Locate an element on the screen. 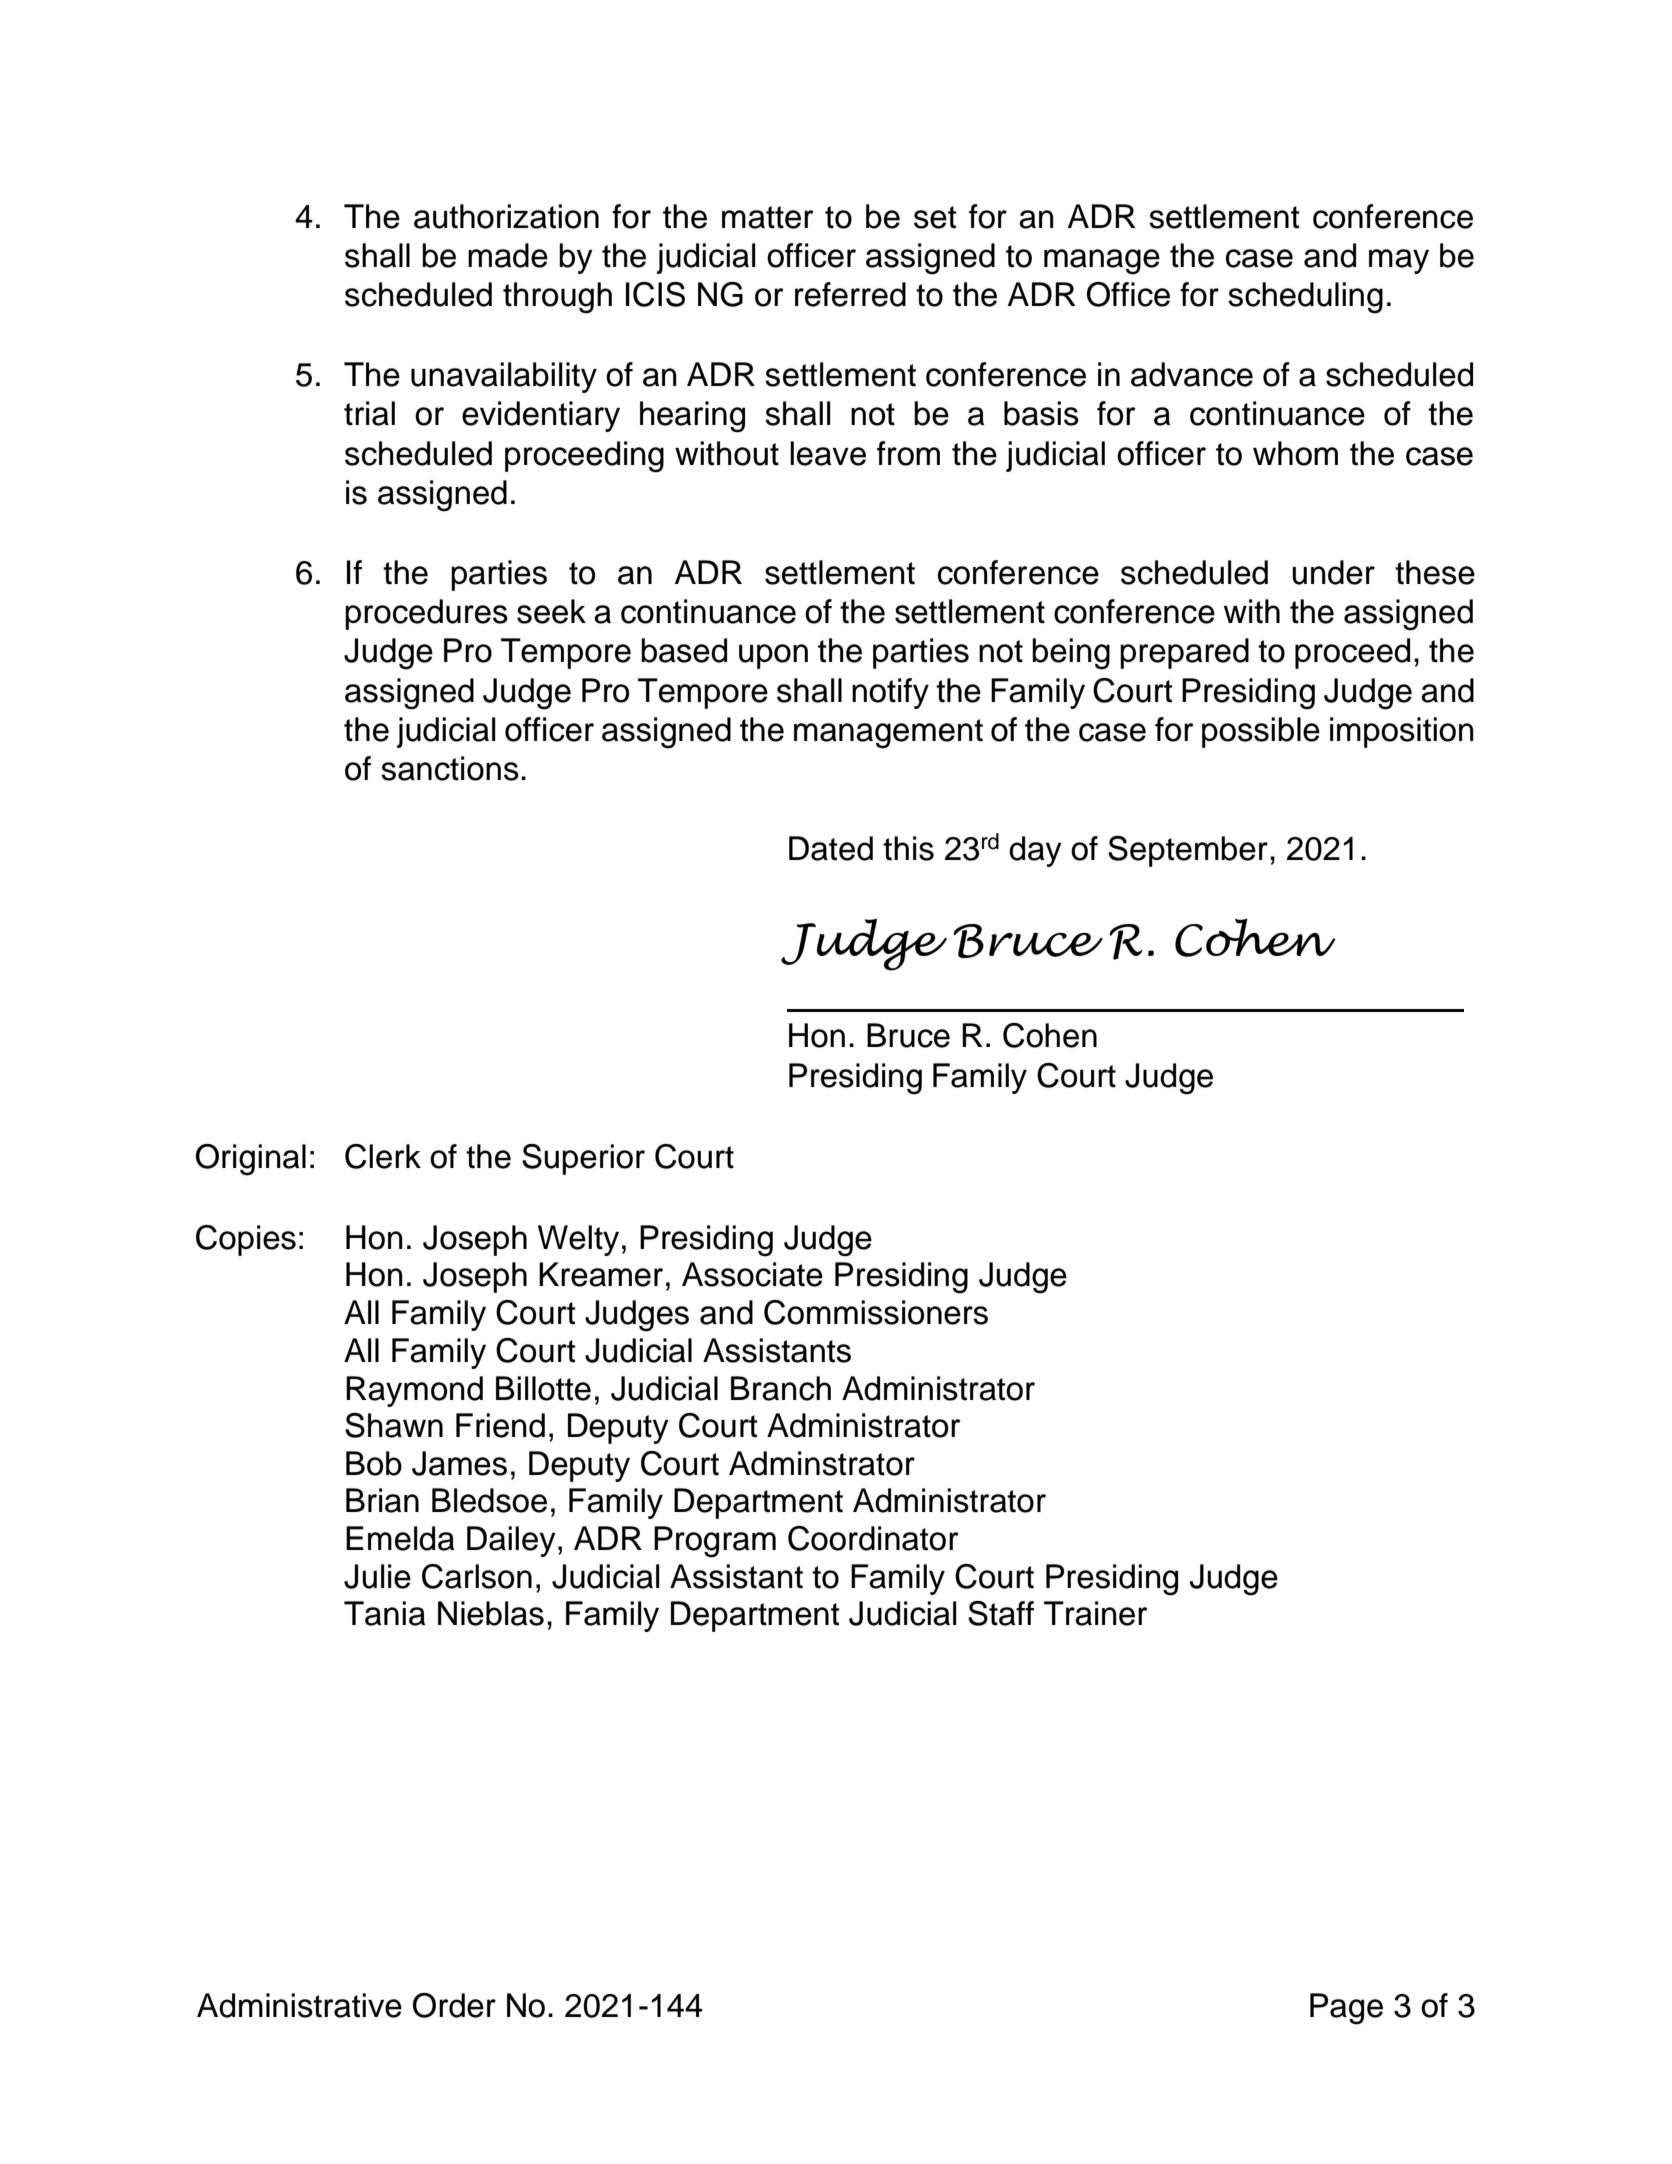  Order is located at coordinates (454, 2005).
